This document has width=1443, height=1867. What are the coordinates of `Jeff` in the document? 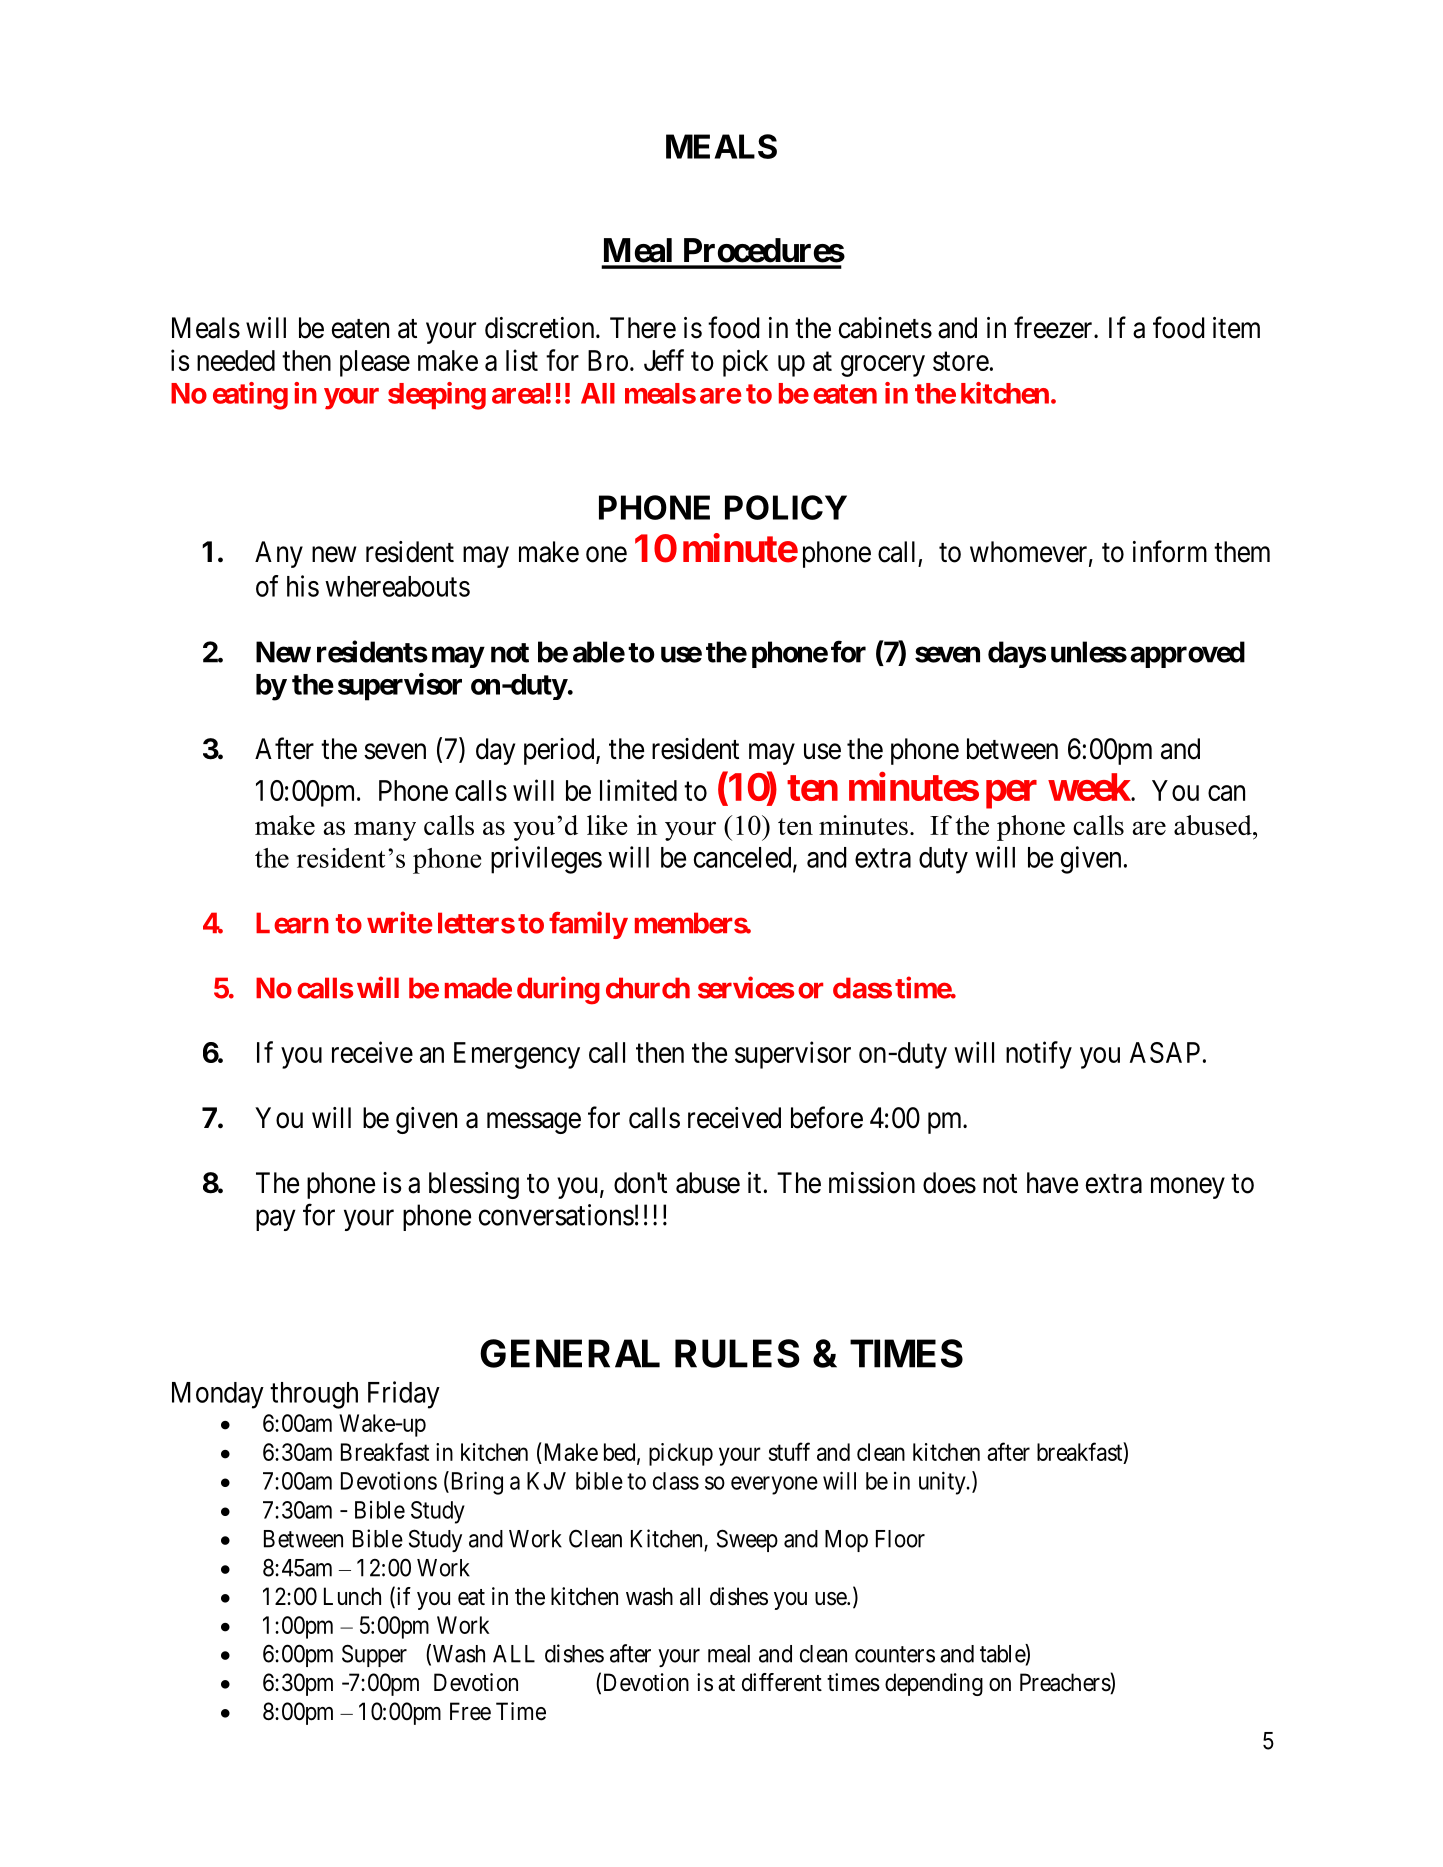 It's located at (664, 360).
